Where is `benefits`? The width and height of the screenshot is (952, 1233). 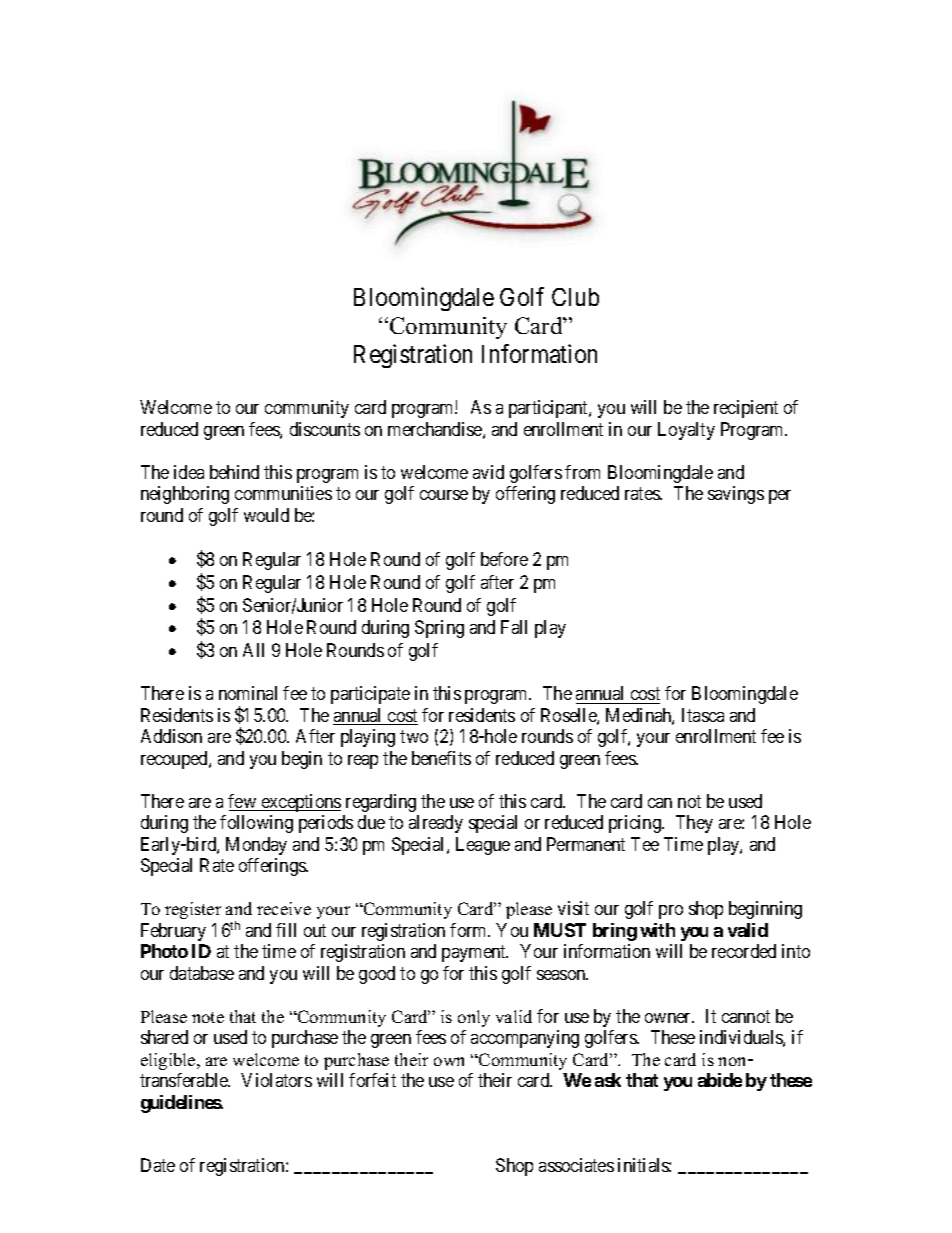
benefits is located at coordinates (441, 758).
